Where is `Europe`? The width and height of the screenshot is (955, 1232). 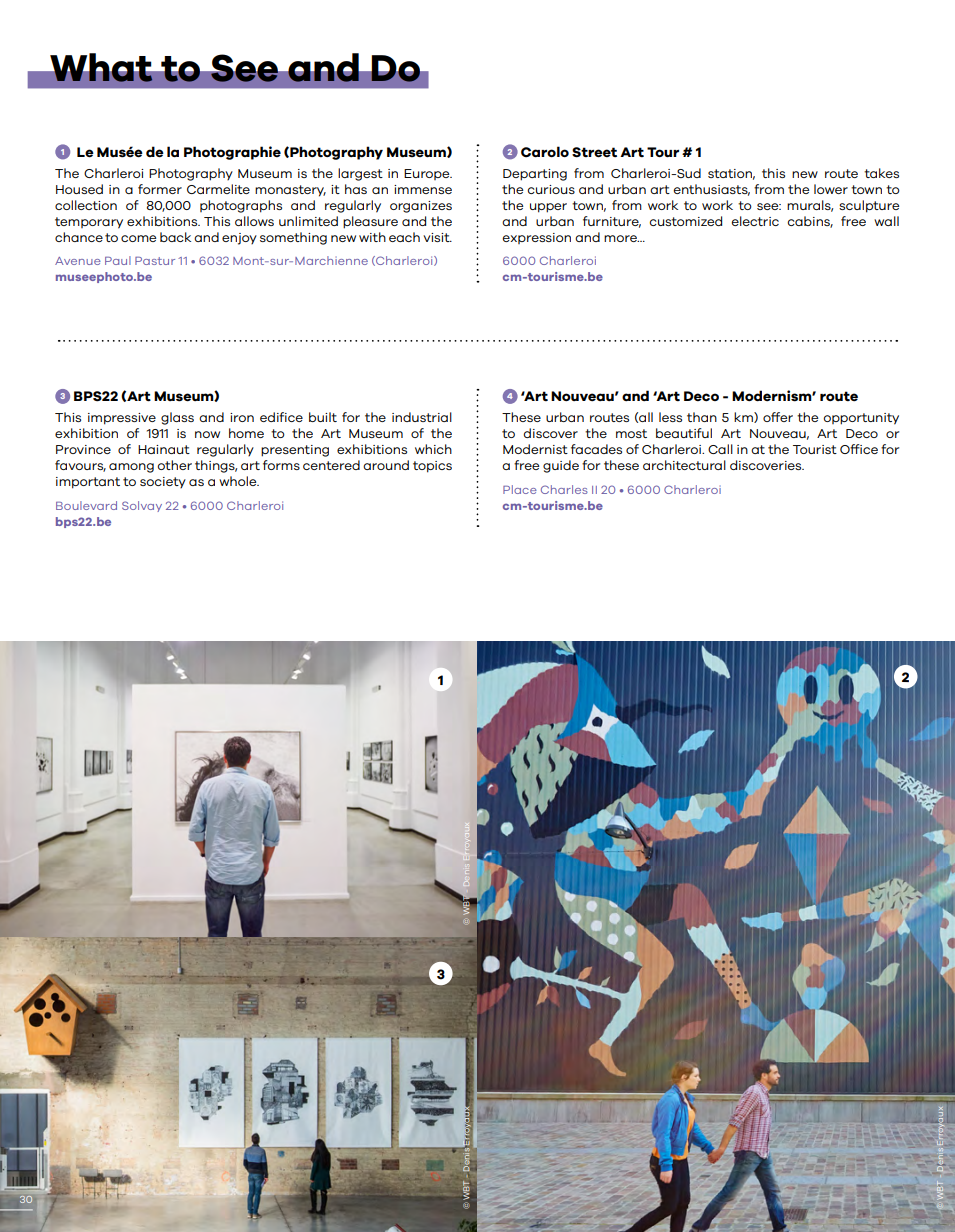
Europe is located at coordinates (428, 174).
